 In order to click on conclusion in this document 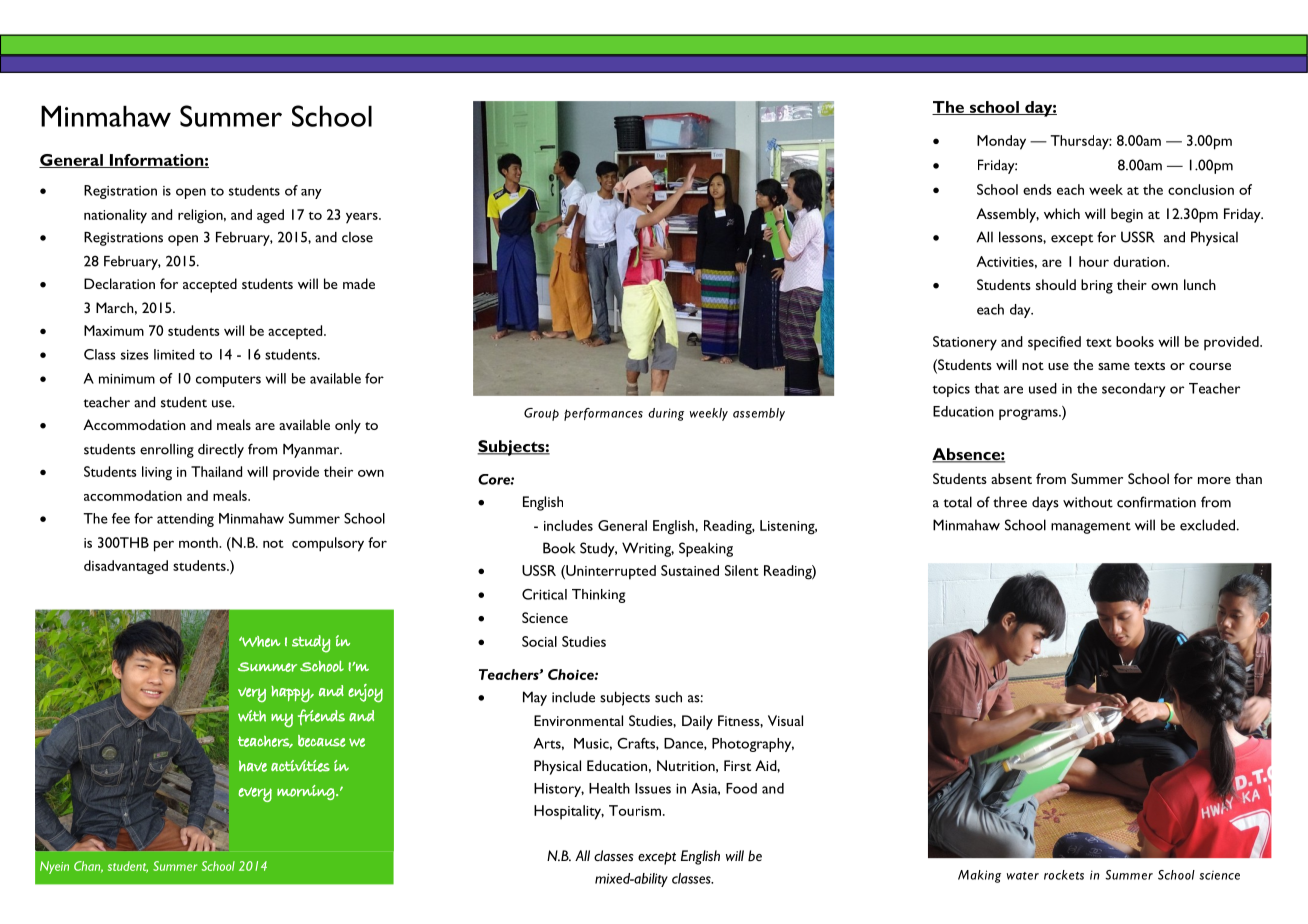, I will do `click(1201, 189)`.
